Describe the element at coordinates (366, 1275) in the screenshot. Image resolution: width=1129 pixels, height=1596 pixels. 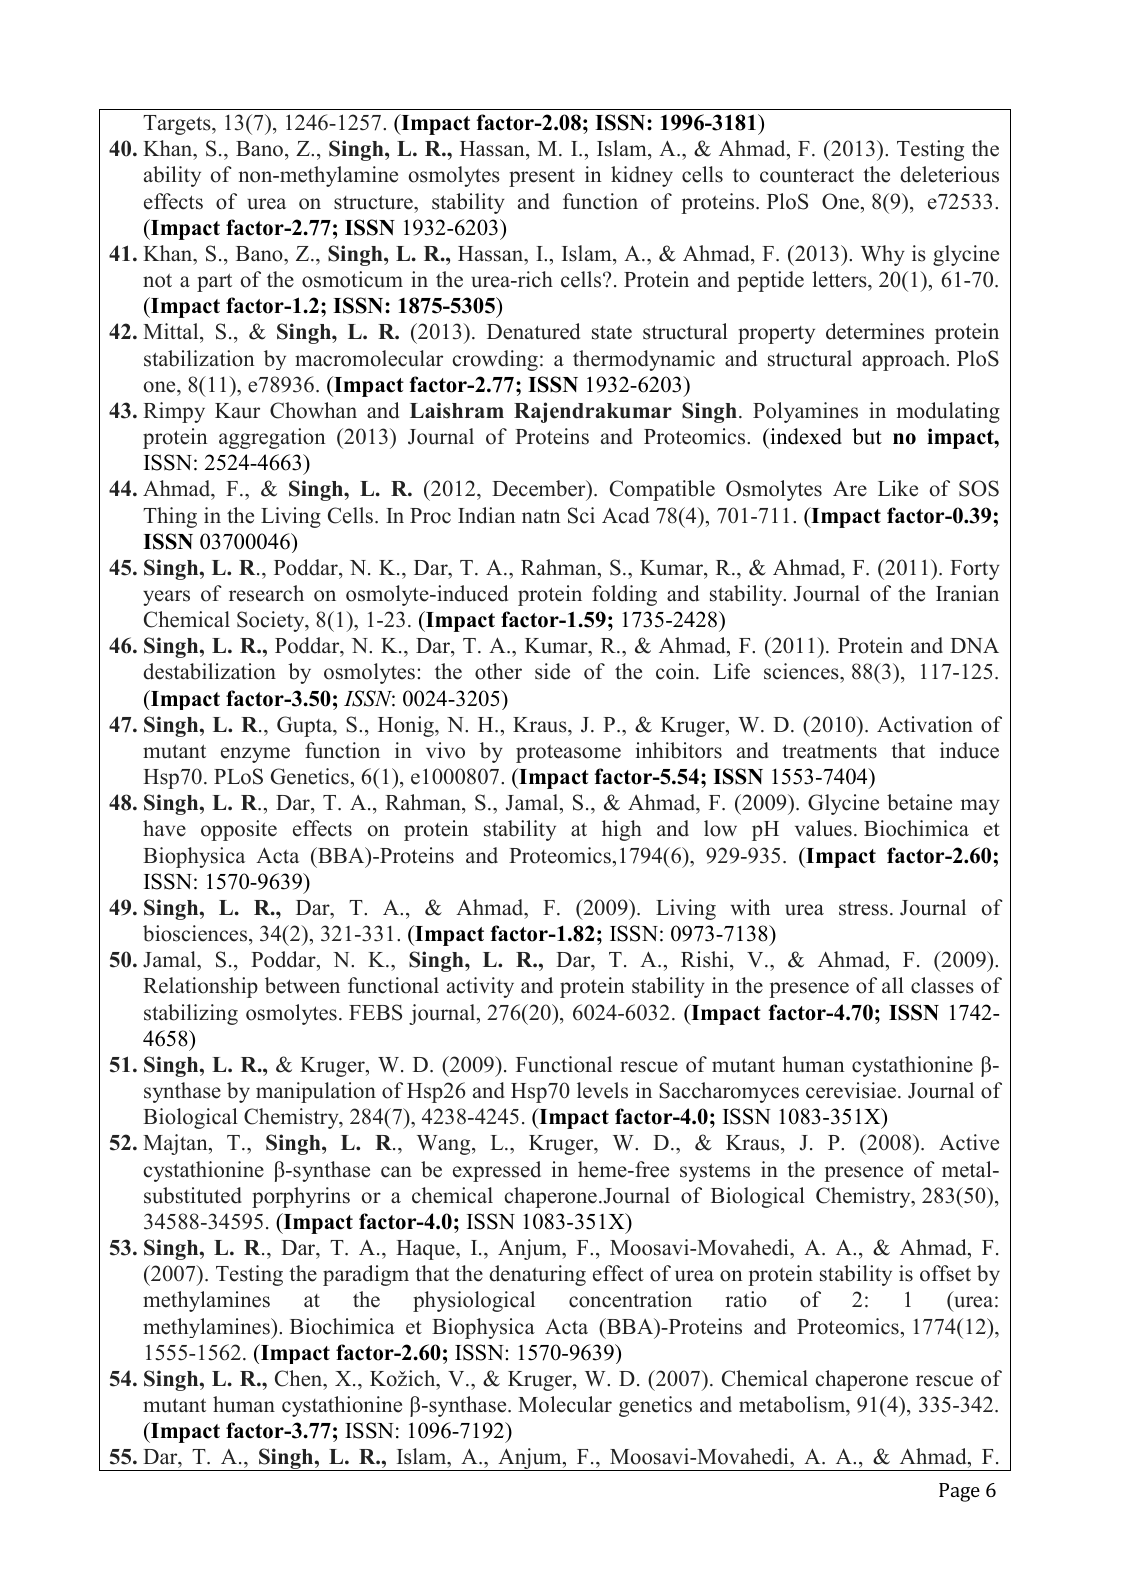
I see `paradigm` at that location.
